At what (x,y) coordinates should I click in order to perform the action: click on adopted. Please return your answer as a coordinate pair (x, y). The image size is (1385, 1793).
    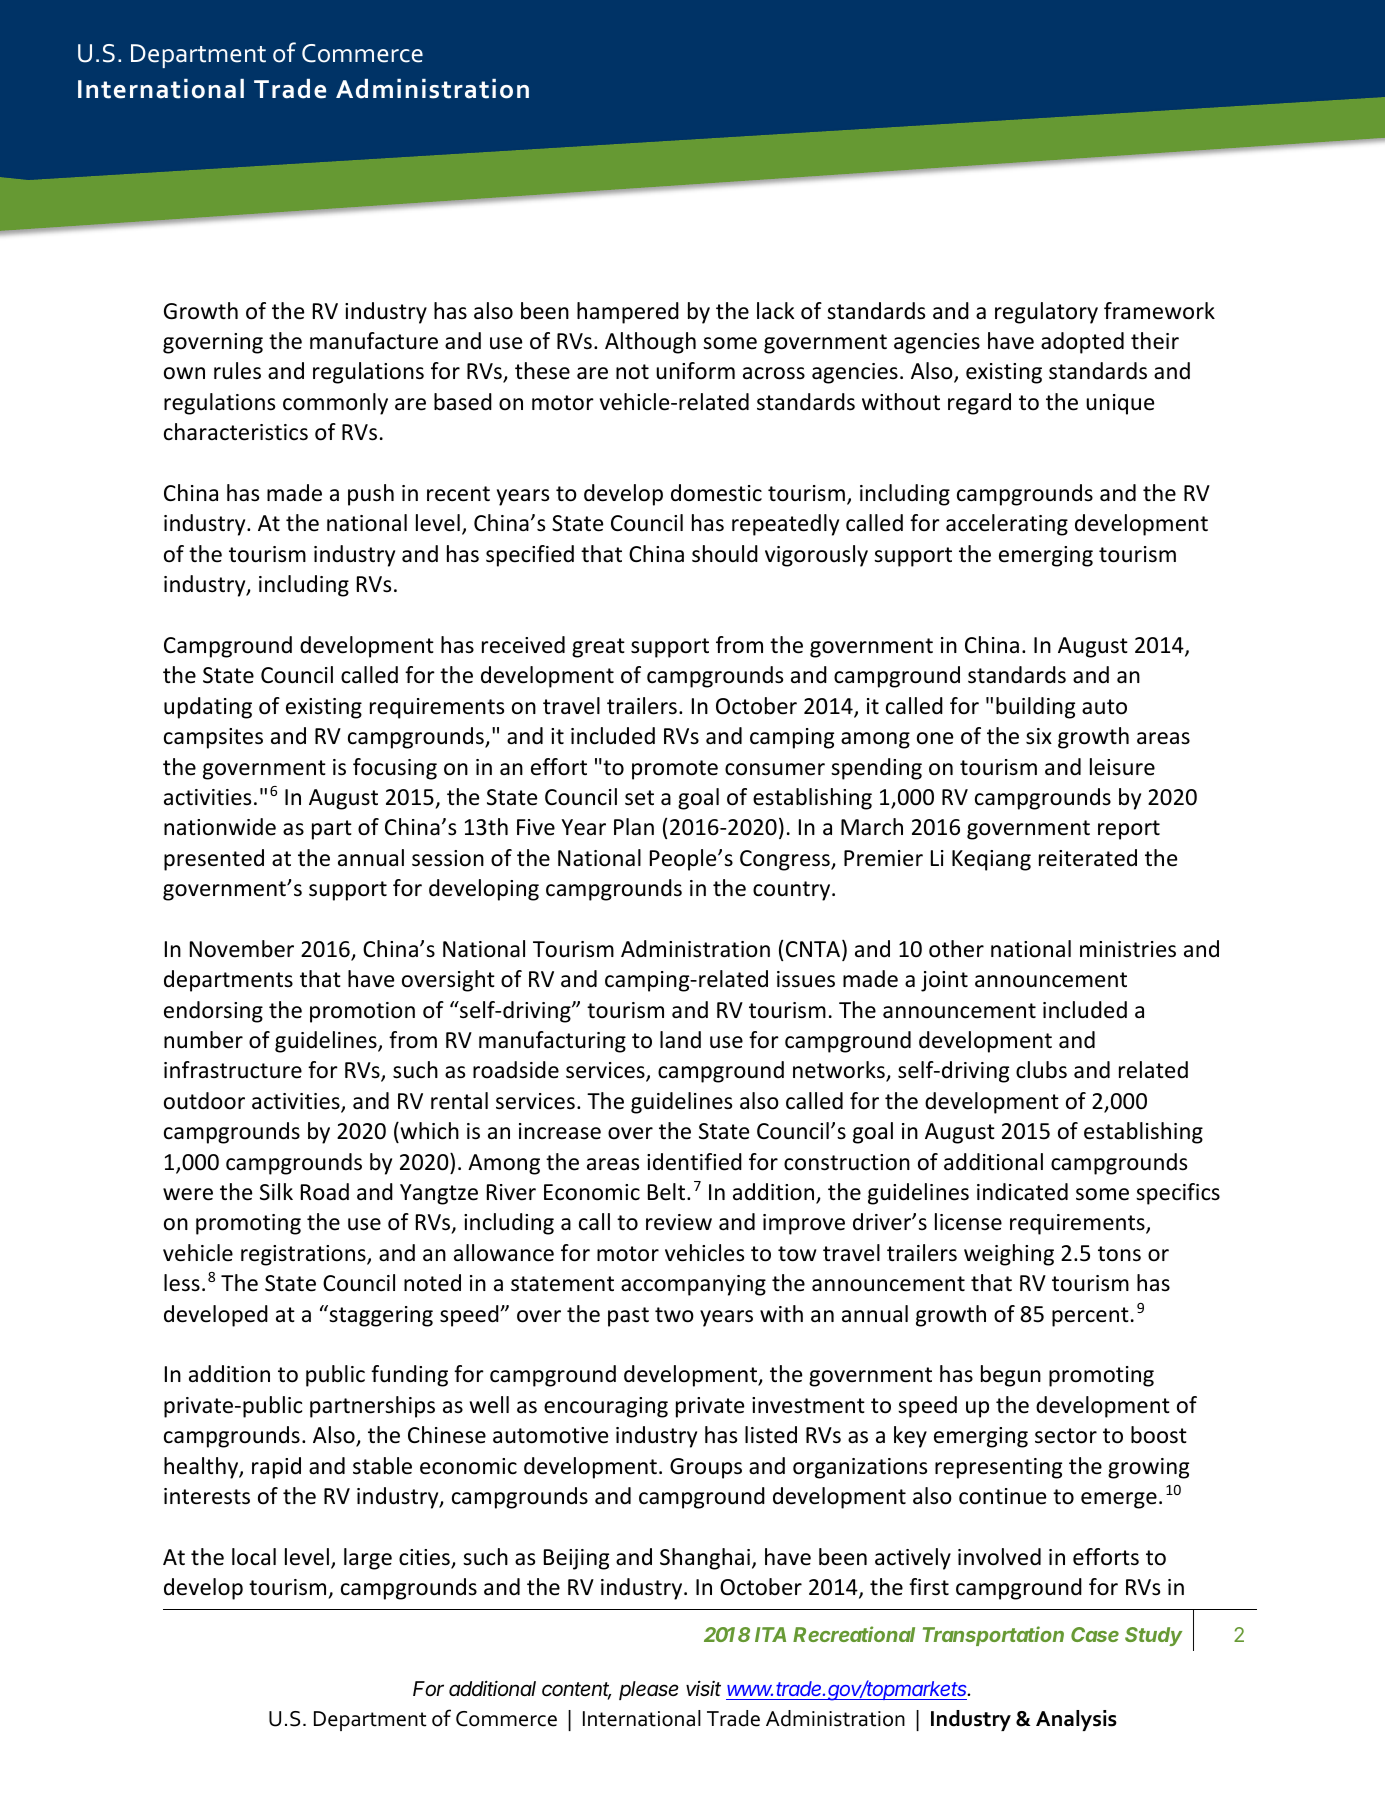
    Looking at the image, I should click on (1082, 343).
